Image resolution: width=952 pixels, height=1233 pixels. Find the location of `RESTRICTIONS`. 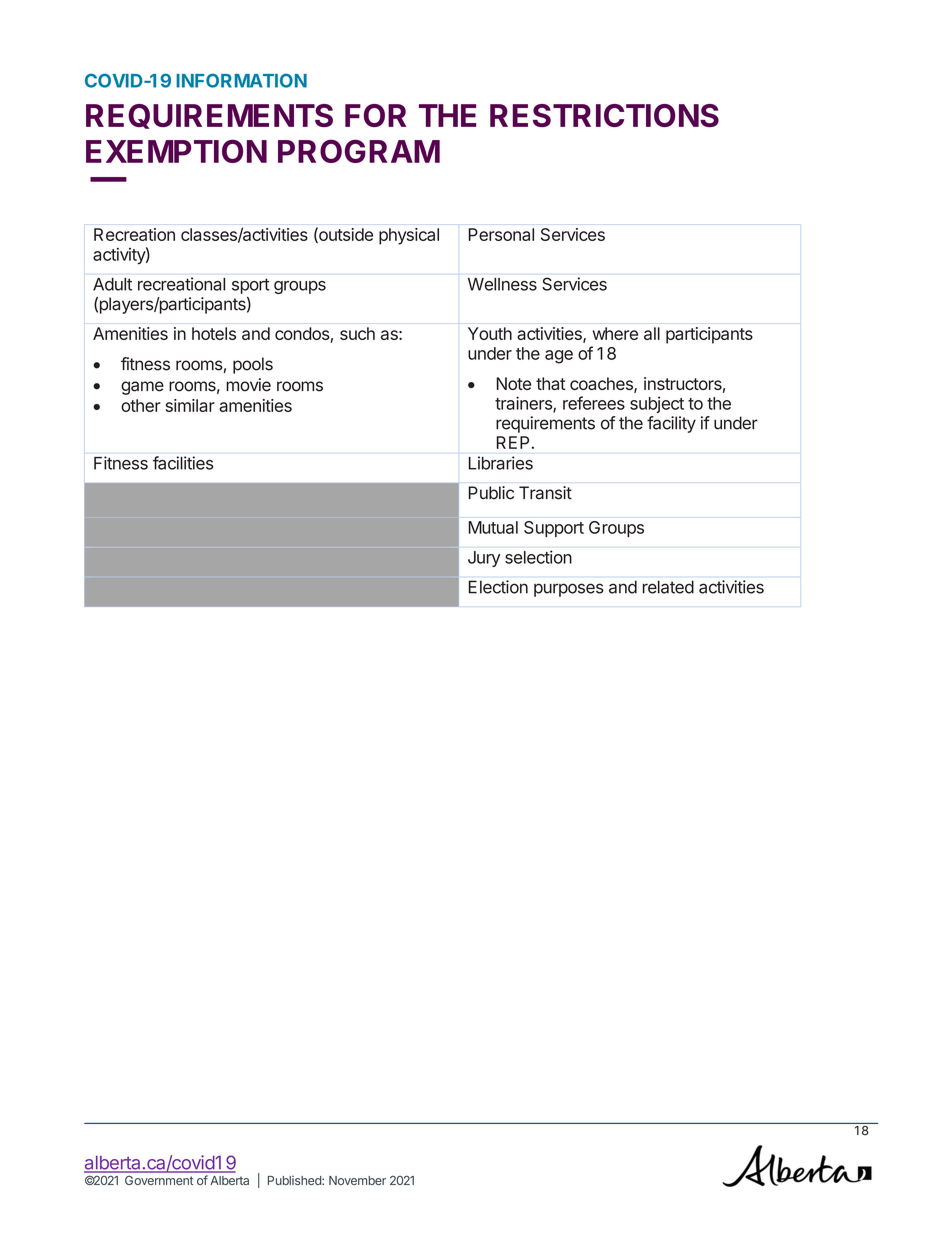

RESTRICTIONS is located at coordinates (604, 115).
